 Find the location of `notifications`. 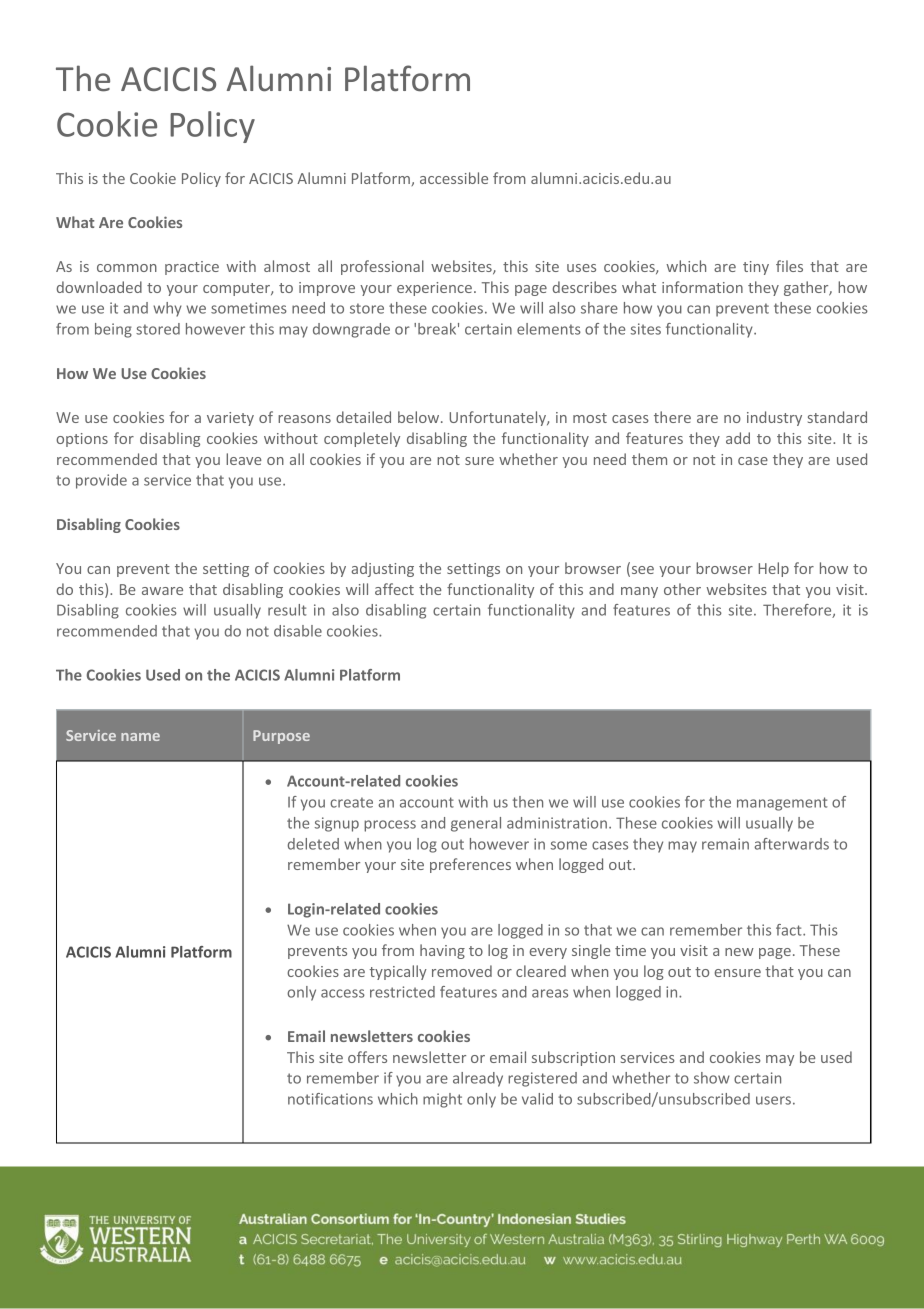

notifications is located at coordinates (330, 1099).
